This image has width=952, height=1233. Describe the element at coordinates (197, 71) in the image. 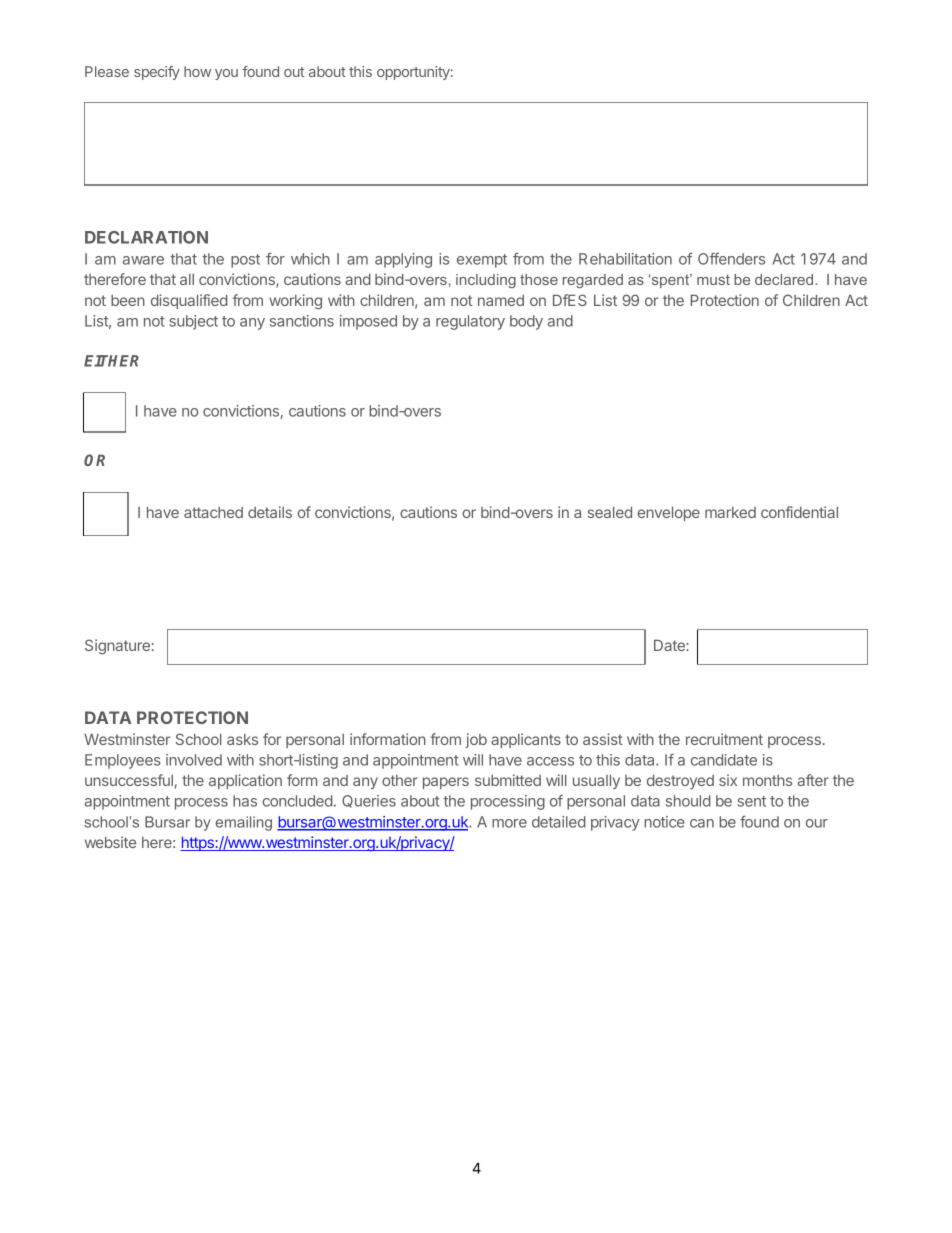

I see `how` at that location.
